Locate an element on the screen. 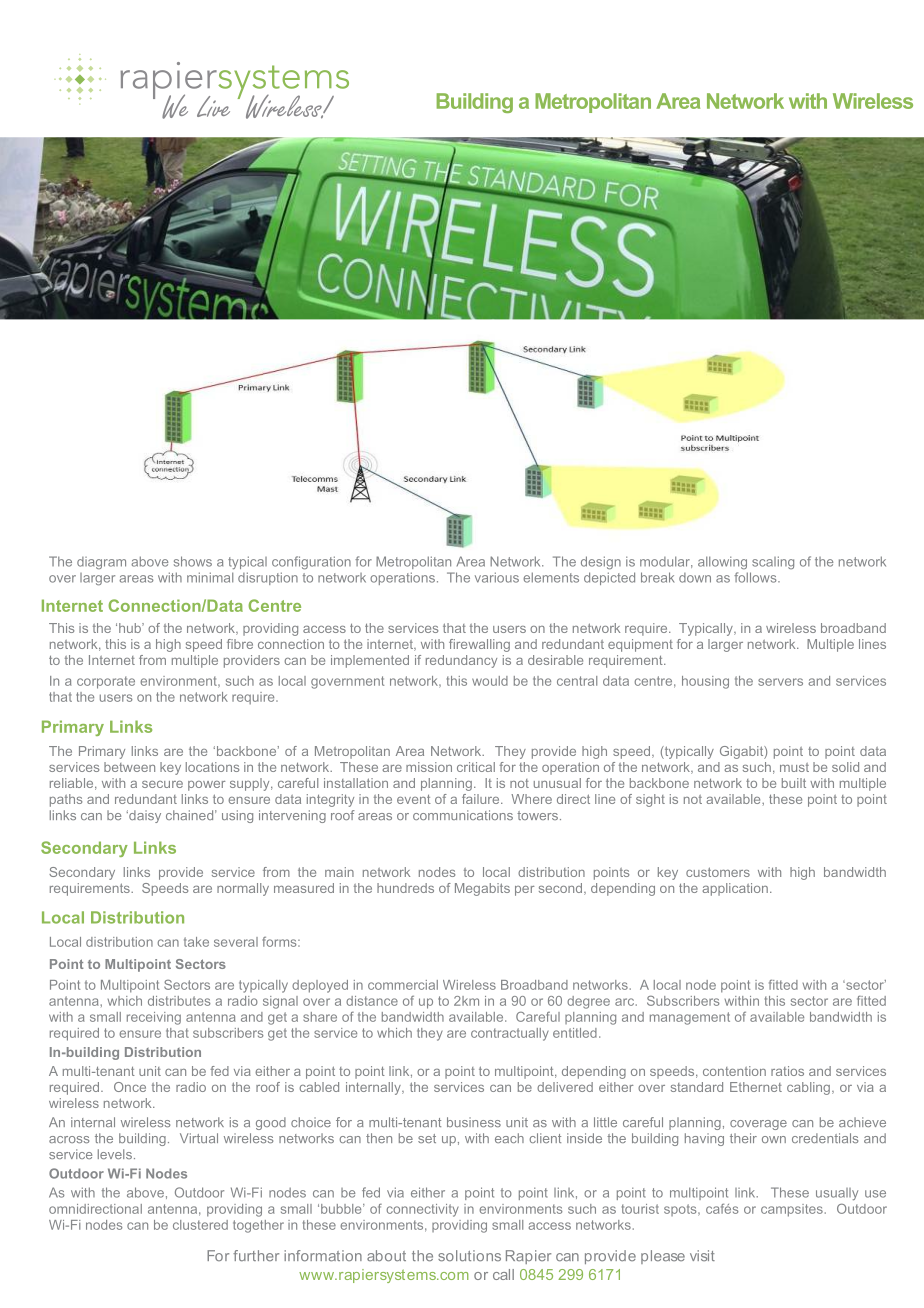 The image size is (924, 1308). Once is located at coordinates (130, 1087).
